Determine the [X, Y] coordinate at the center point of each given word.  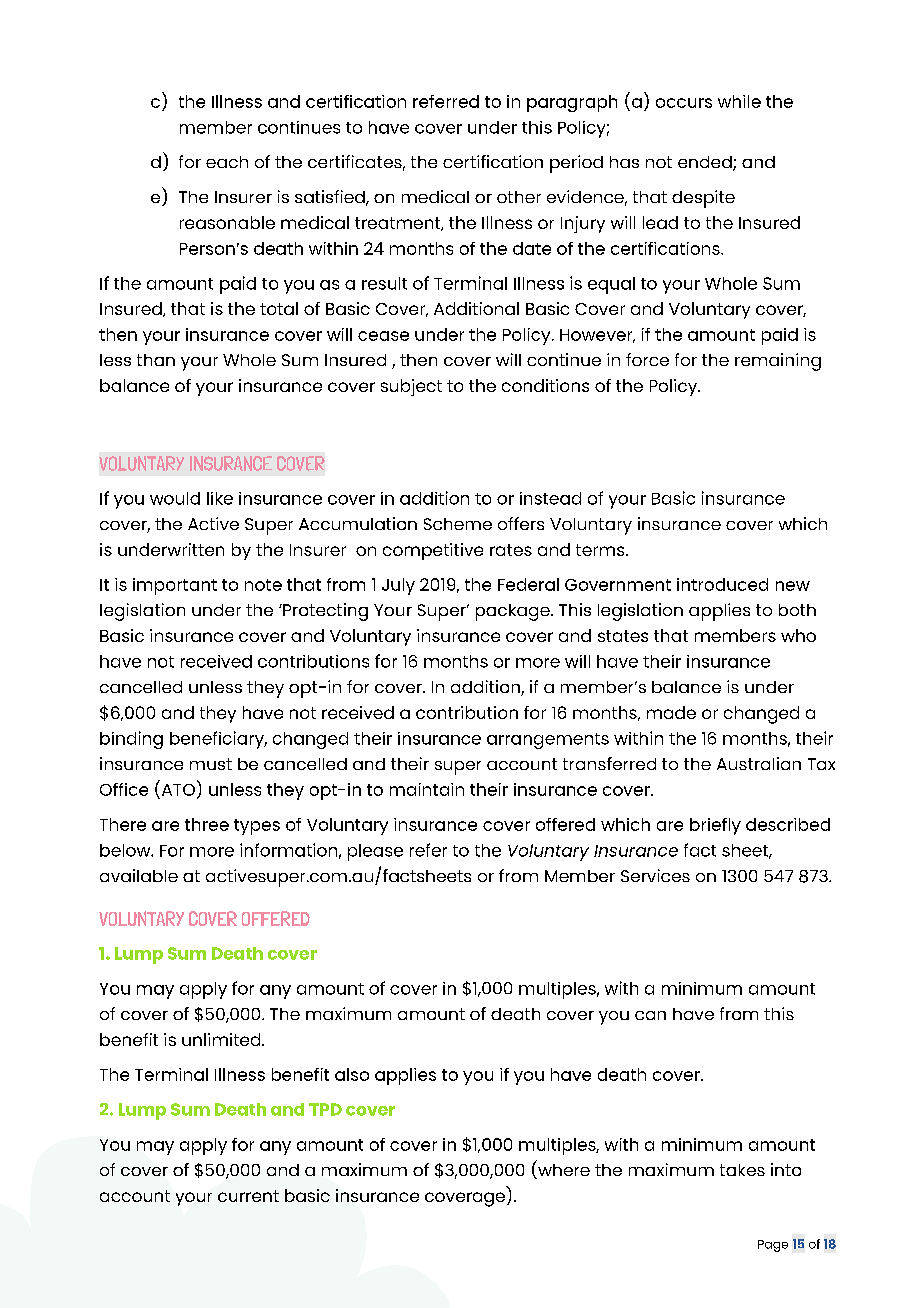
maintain [427, 789]
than [156, 360]
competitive [433, 551]
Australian [759, 763]
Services [655, 875]
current [248, 1196]
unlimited [222, 1039]
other [519, 197]
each [227, 162]
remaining [778, 362]
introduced [722, 584]
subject [411, 387]
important [175, 586]
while [739, 101]
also [352, 1074]
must [211, 764]
